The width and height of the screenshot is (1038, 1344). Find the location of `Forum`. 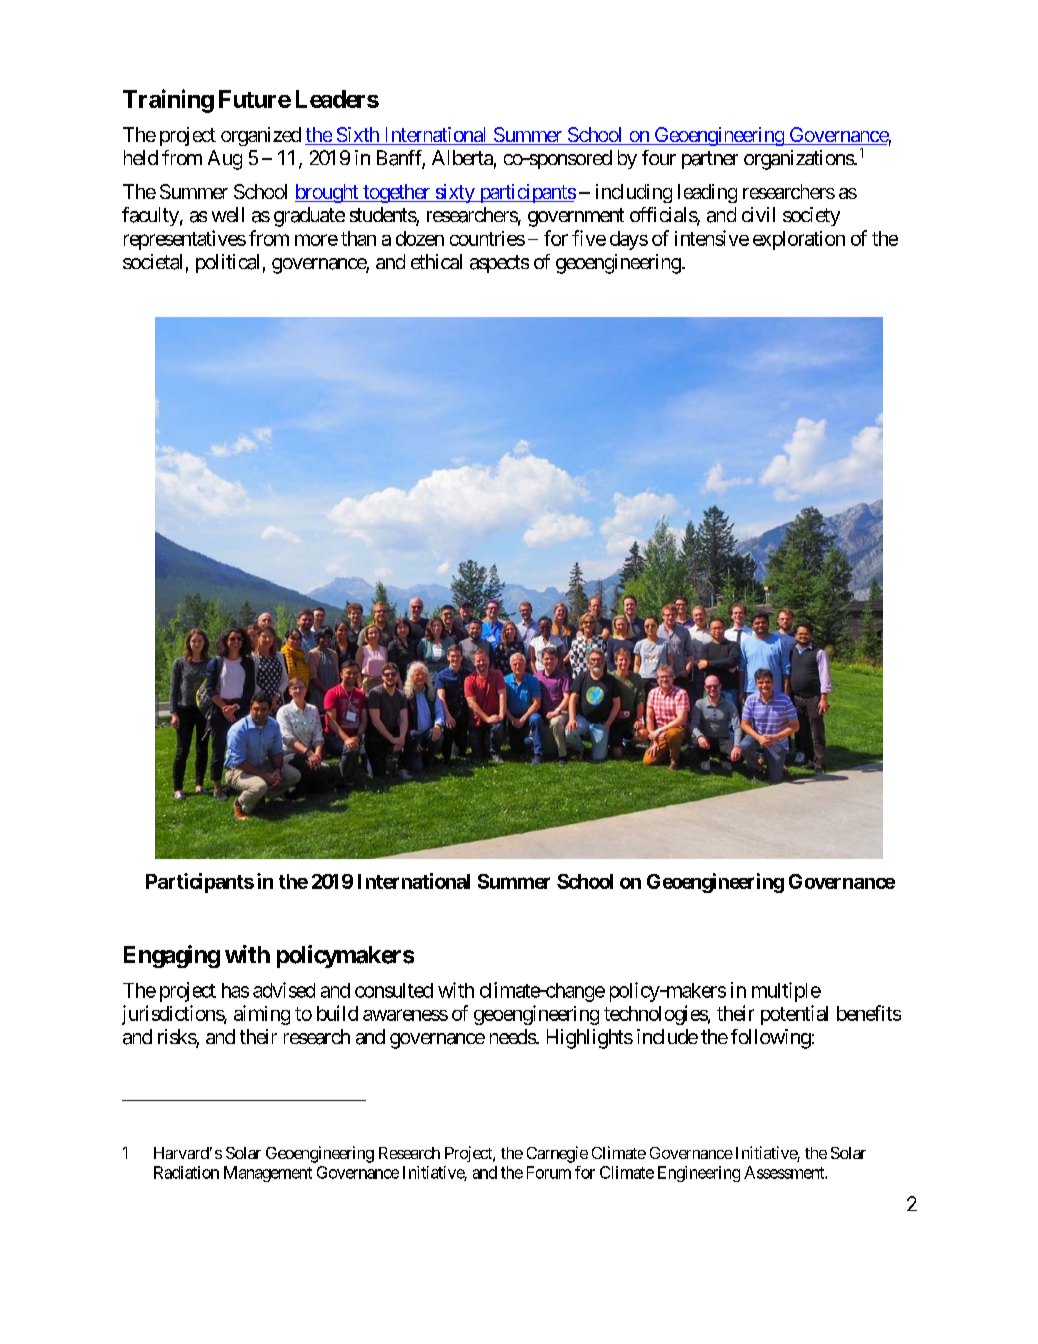

Forum is located at coordinates (549, 1172).
